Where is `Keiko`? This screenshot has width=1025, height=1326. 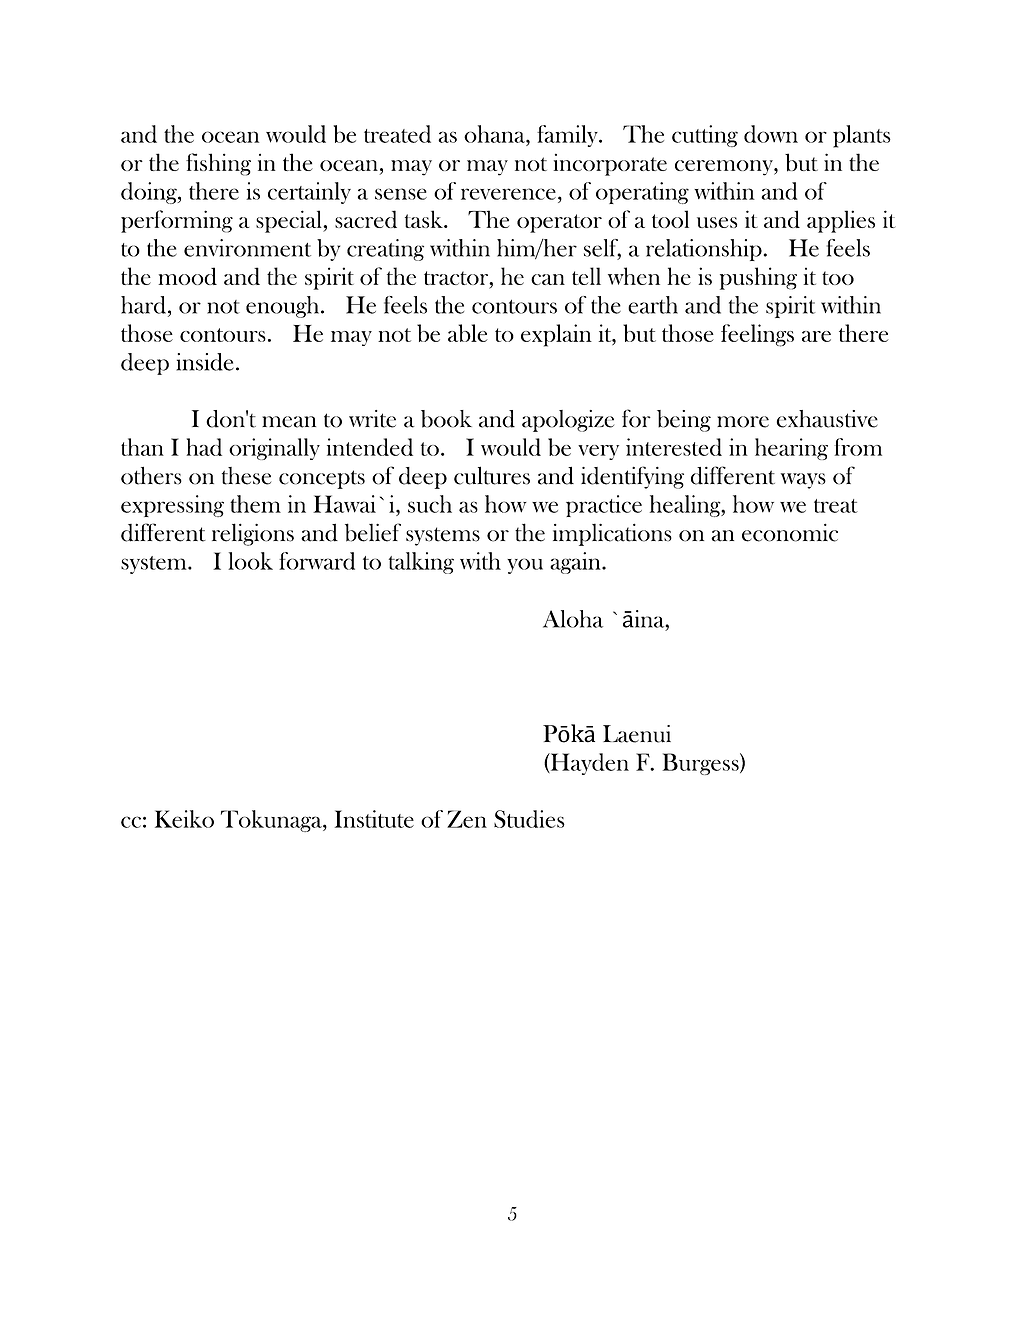
Keiko is located at coordinates (184, 819).
